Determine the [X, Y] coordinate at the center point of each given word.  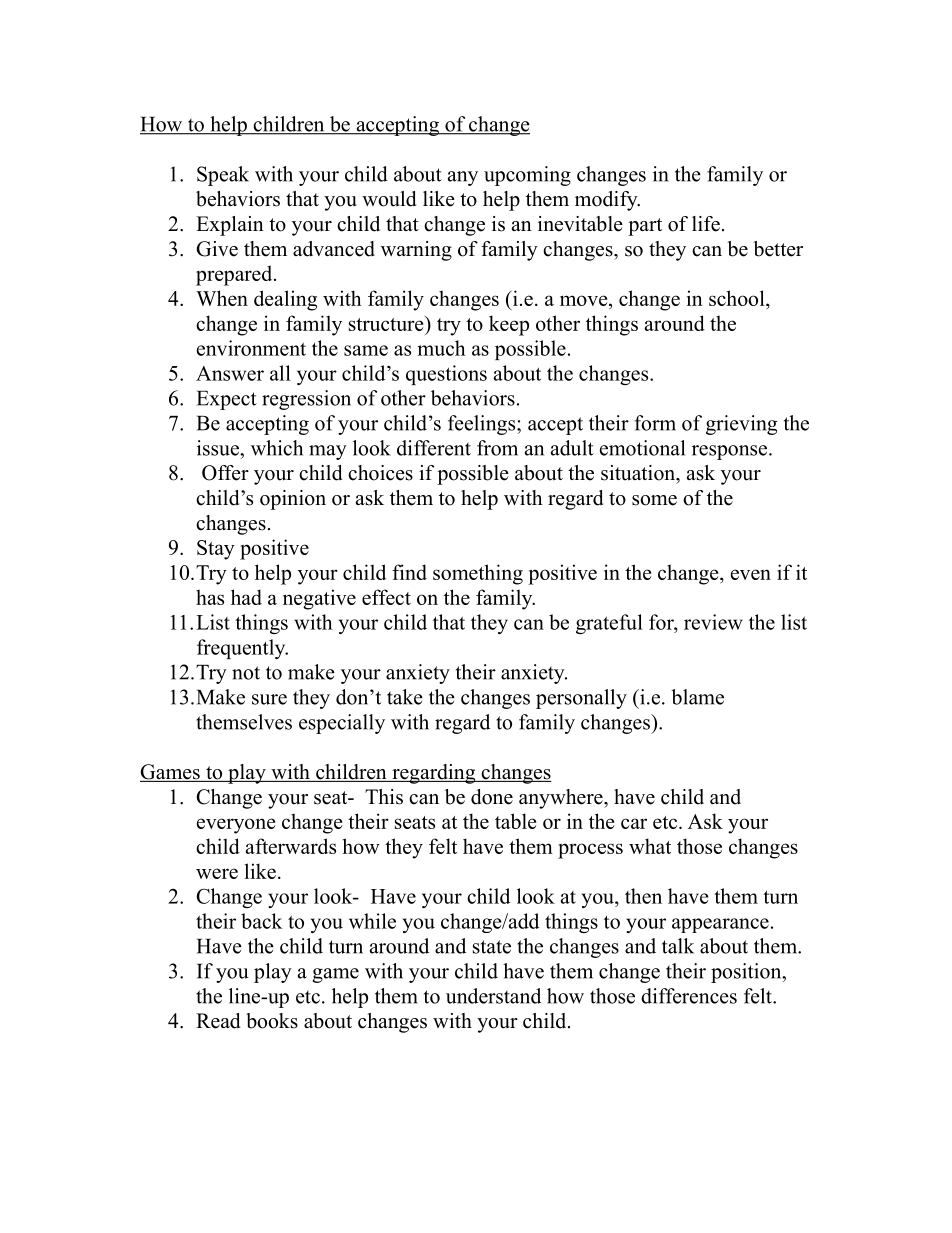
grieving [741, 425]
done [492, 797]
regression [306, 400]
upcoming [527, 176]
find [409, 572]
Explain [230, 226]
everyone [236, 826]
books [272, 1021]
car [634, 823]
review [713, 622]
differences [689, 996]
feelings [483, 425]
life [706, 224]
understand [493, 996]
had [246, 597]
